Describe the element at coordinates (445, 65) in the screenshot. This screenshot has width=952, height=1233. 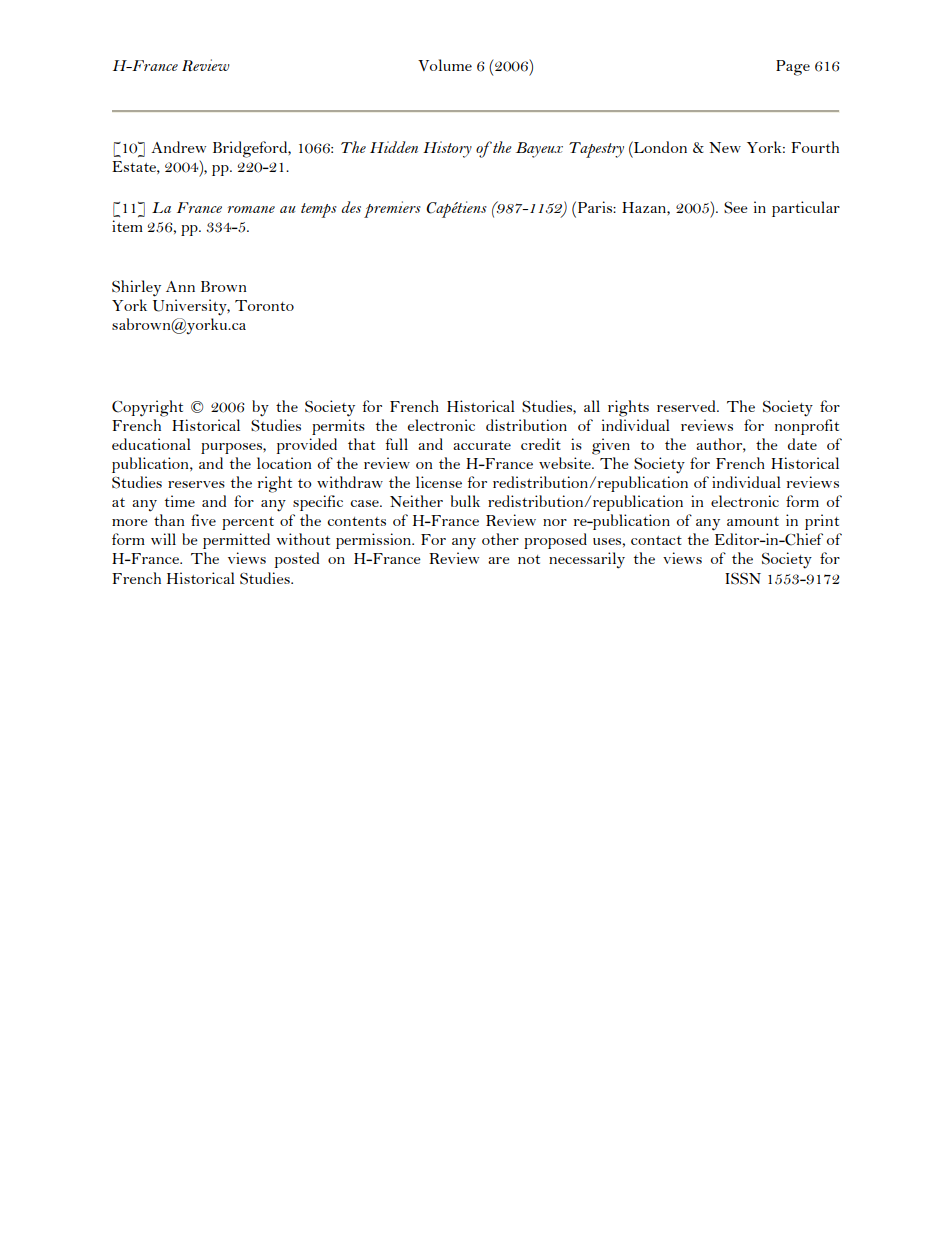
I see `Volume` at that location.
